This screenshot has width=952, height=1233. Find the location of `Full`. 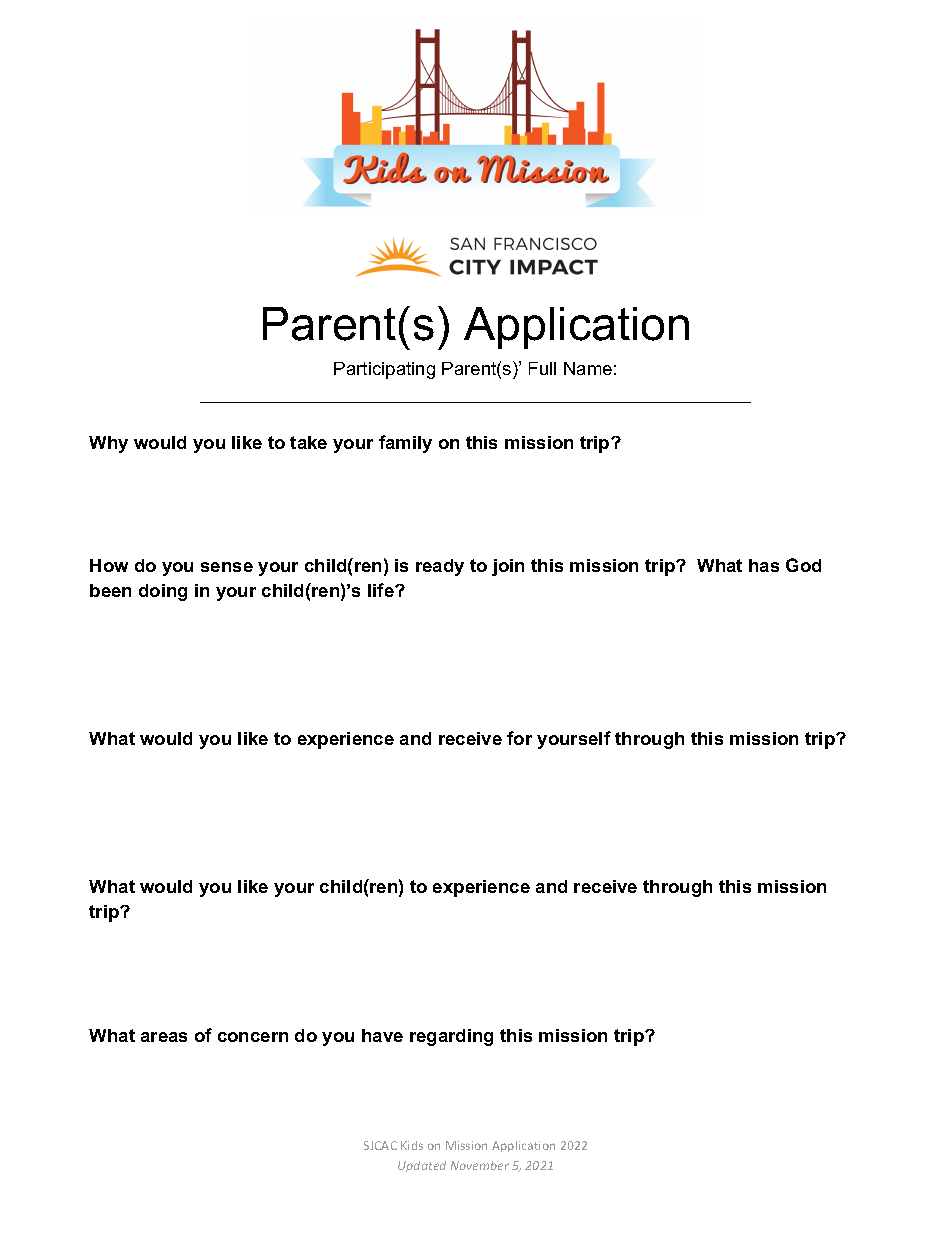

Full is located at coordinates (542, 368).
